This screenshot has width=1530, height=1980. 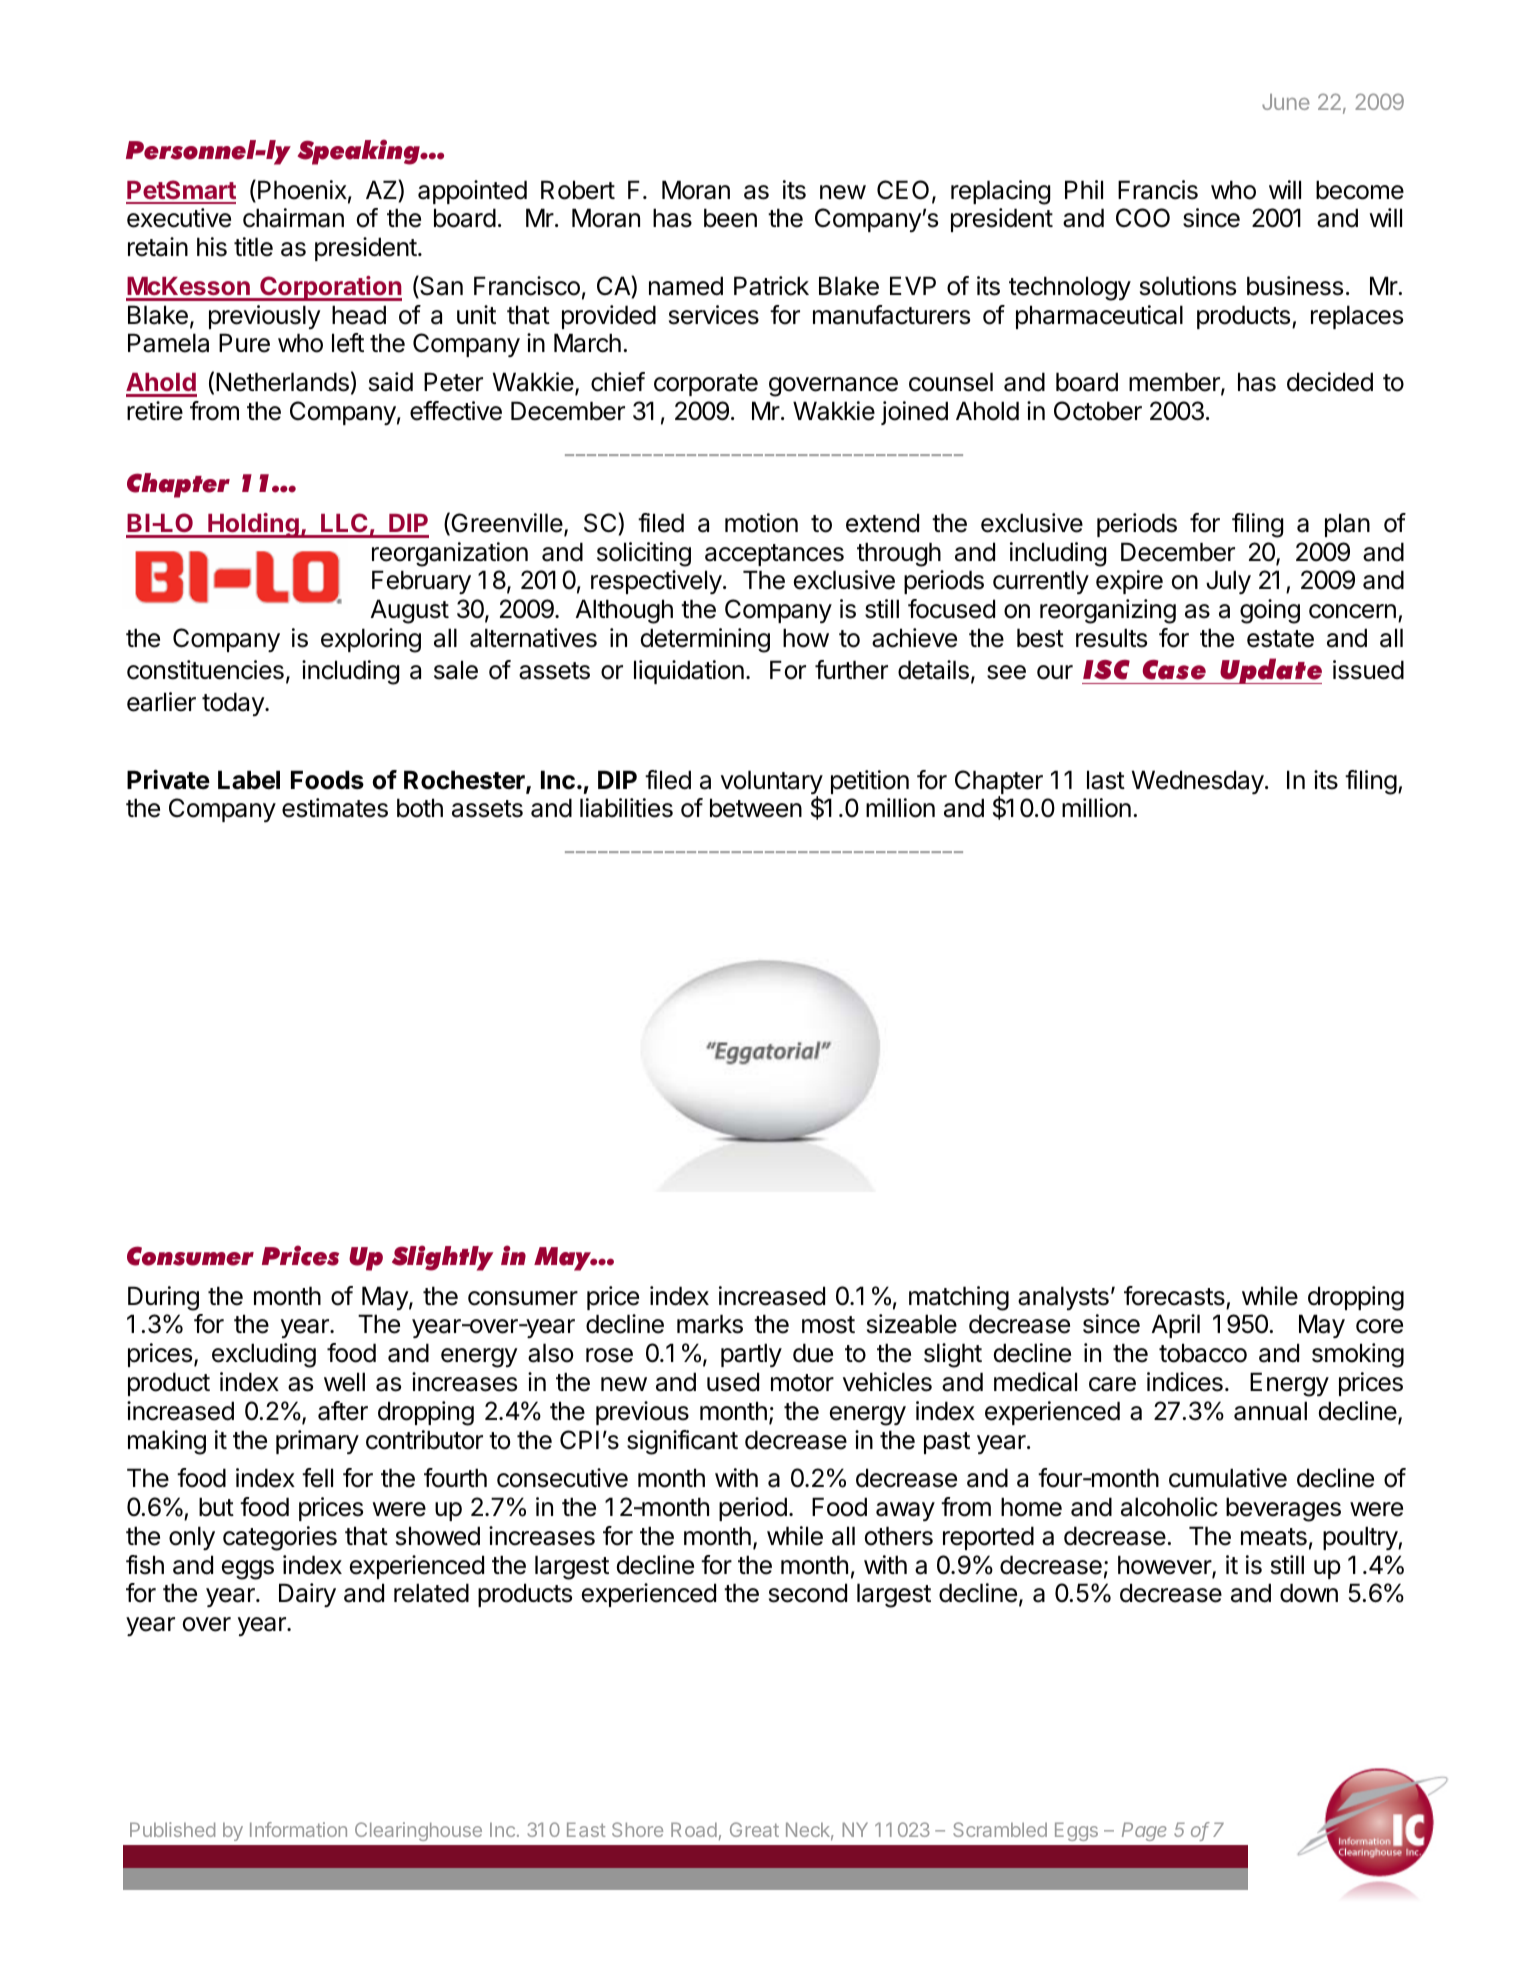 What do you see at coordinates (761, 523) in the screenshot?
I see `motion` at bounding box center [761, 523].
